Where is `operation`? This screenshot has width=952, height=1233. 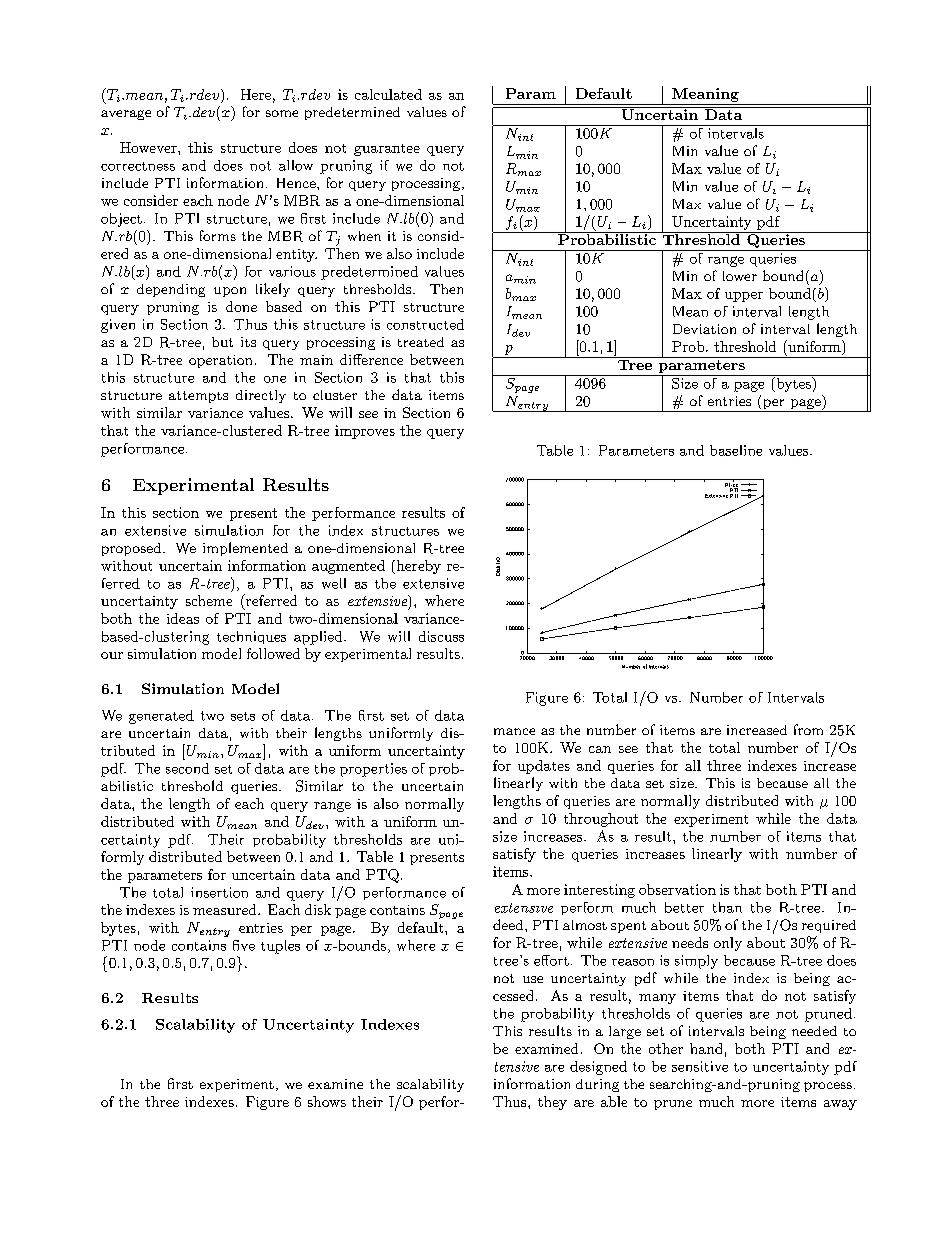
operation is located at coordinates (220, 361).
